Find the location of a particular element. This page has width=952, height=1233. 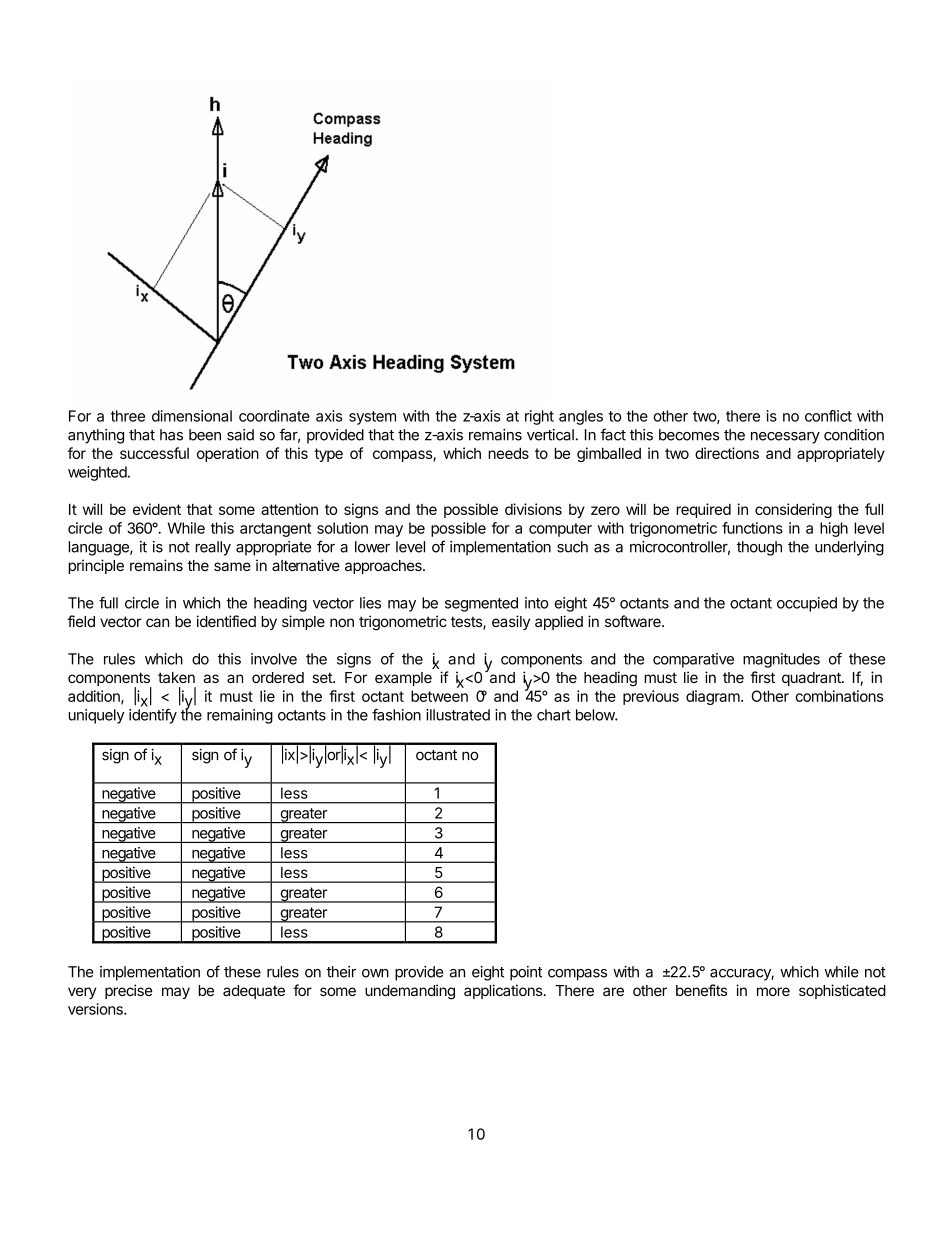

has is located at coordinates (171, 435).
